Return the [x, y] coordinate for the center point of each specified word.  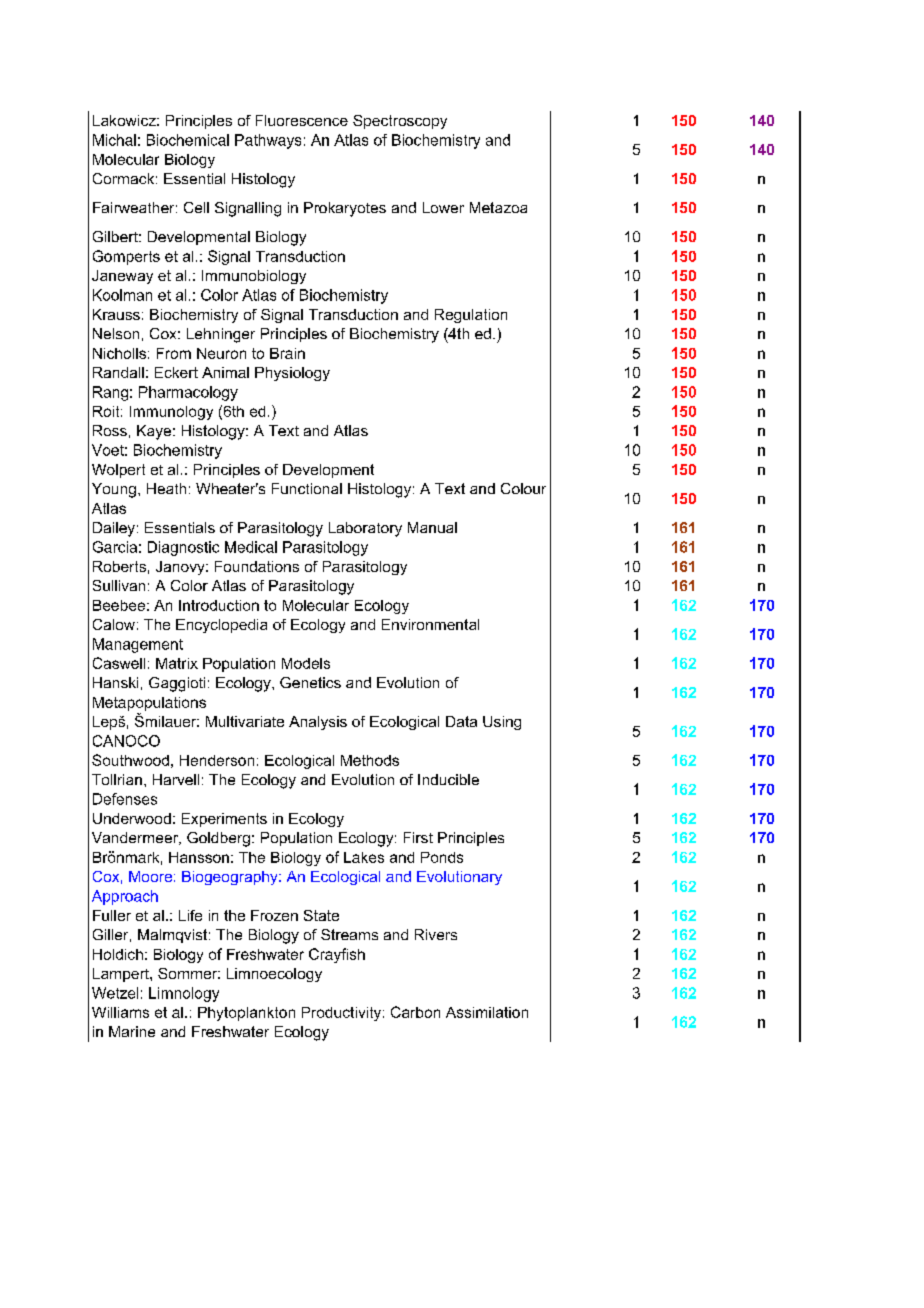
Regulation [471, 316]
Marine [132, 1031]
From [174, 353]
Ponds [442, 857]
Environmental [430, 624]
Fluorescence [302, 120]
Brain [287, 353]
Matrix [177, 663]
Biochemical [188, 140]
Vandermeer [136, 838]
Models [306, 663]
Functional [307, 488]
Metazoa [498, 207]
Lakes [364, 857]
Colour [523, 488]
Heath [166, 488]
